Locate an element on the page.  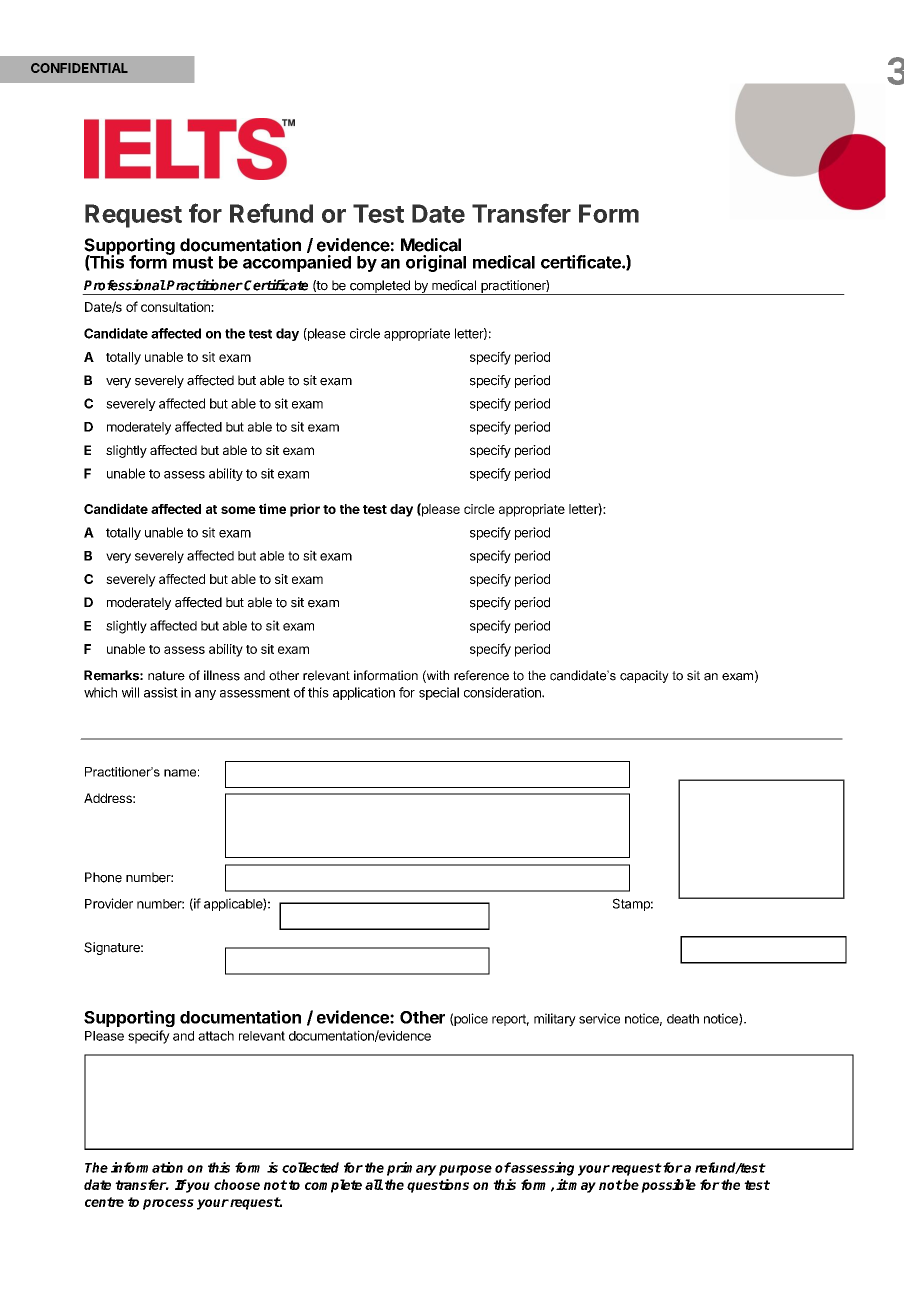
consideration is located at coordinates (503, 692).
